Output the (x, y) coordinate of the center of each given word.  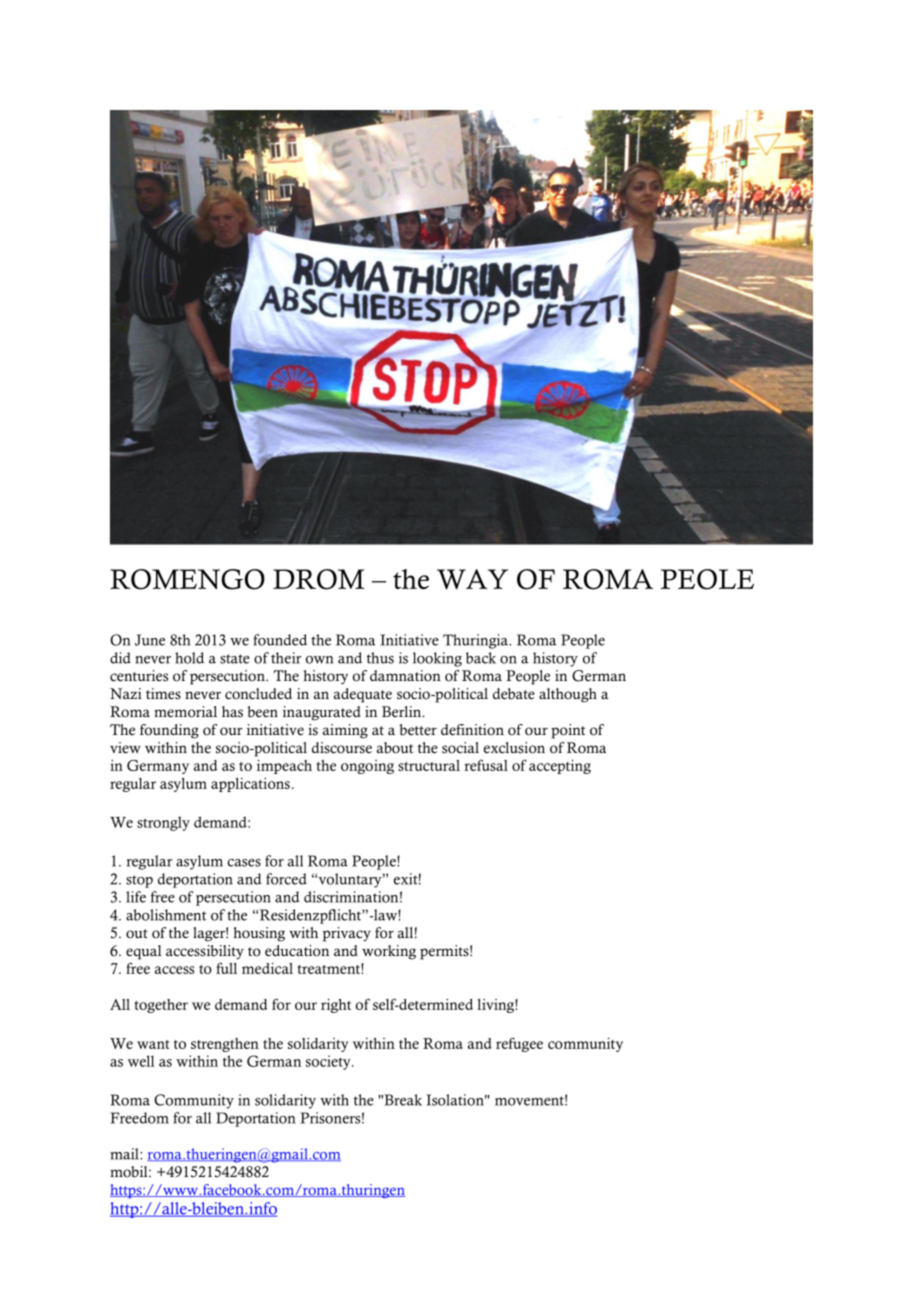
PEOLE (707, 579)
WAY (472, 579)
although (568, 695)
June (150, 640)
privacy (347, 934)
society (329, 1062)
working (389, 952)
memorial (185, 712)
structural (429, 765)
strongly (163, 823)
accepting (560, 767)
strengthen (225, 1045)
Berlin (403, 712)
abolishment (166, 915)
